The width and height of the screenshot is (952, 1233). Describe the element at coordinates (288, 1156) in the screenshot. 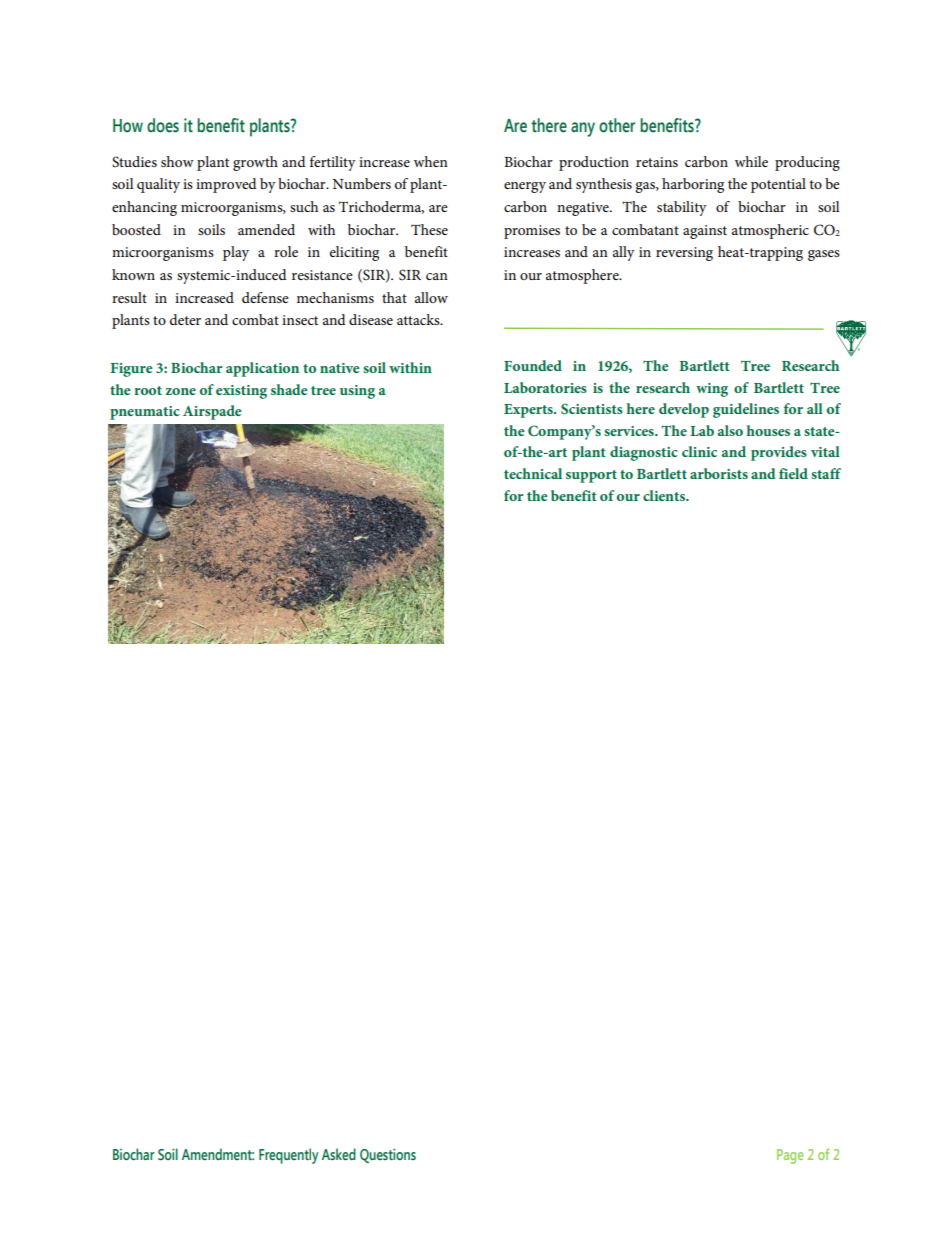

I see `Frequently` at that location.
